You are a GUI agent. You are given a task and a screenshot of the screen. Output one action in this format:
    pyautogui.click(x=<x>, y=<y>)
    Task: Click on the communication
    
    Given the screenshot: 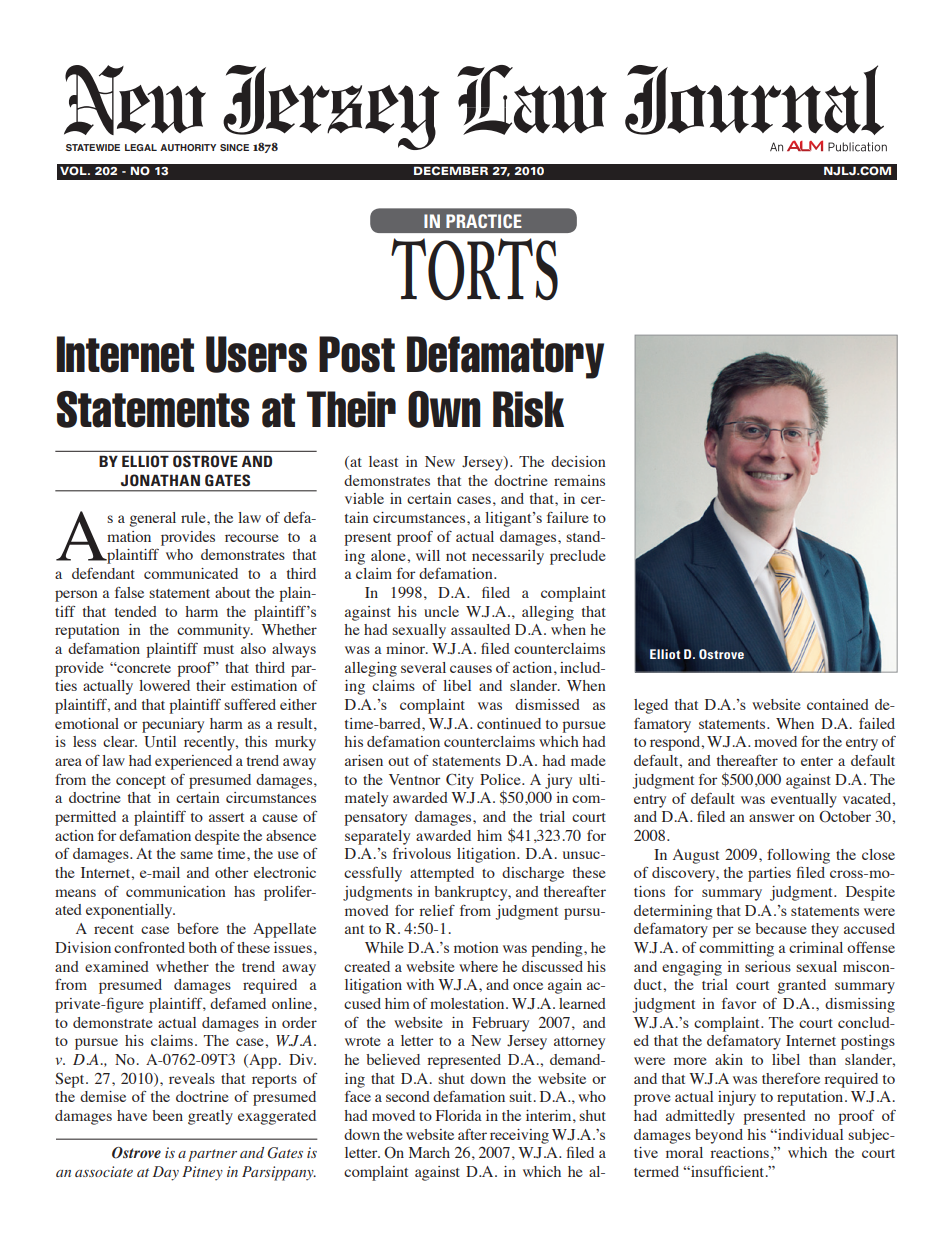 What is the action you would take?
    pyautogui.click(x=176, y=891)
